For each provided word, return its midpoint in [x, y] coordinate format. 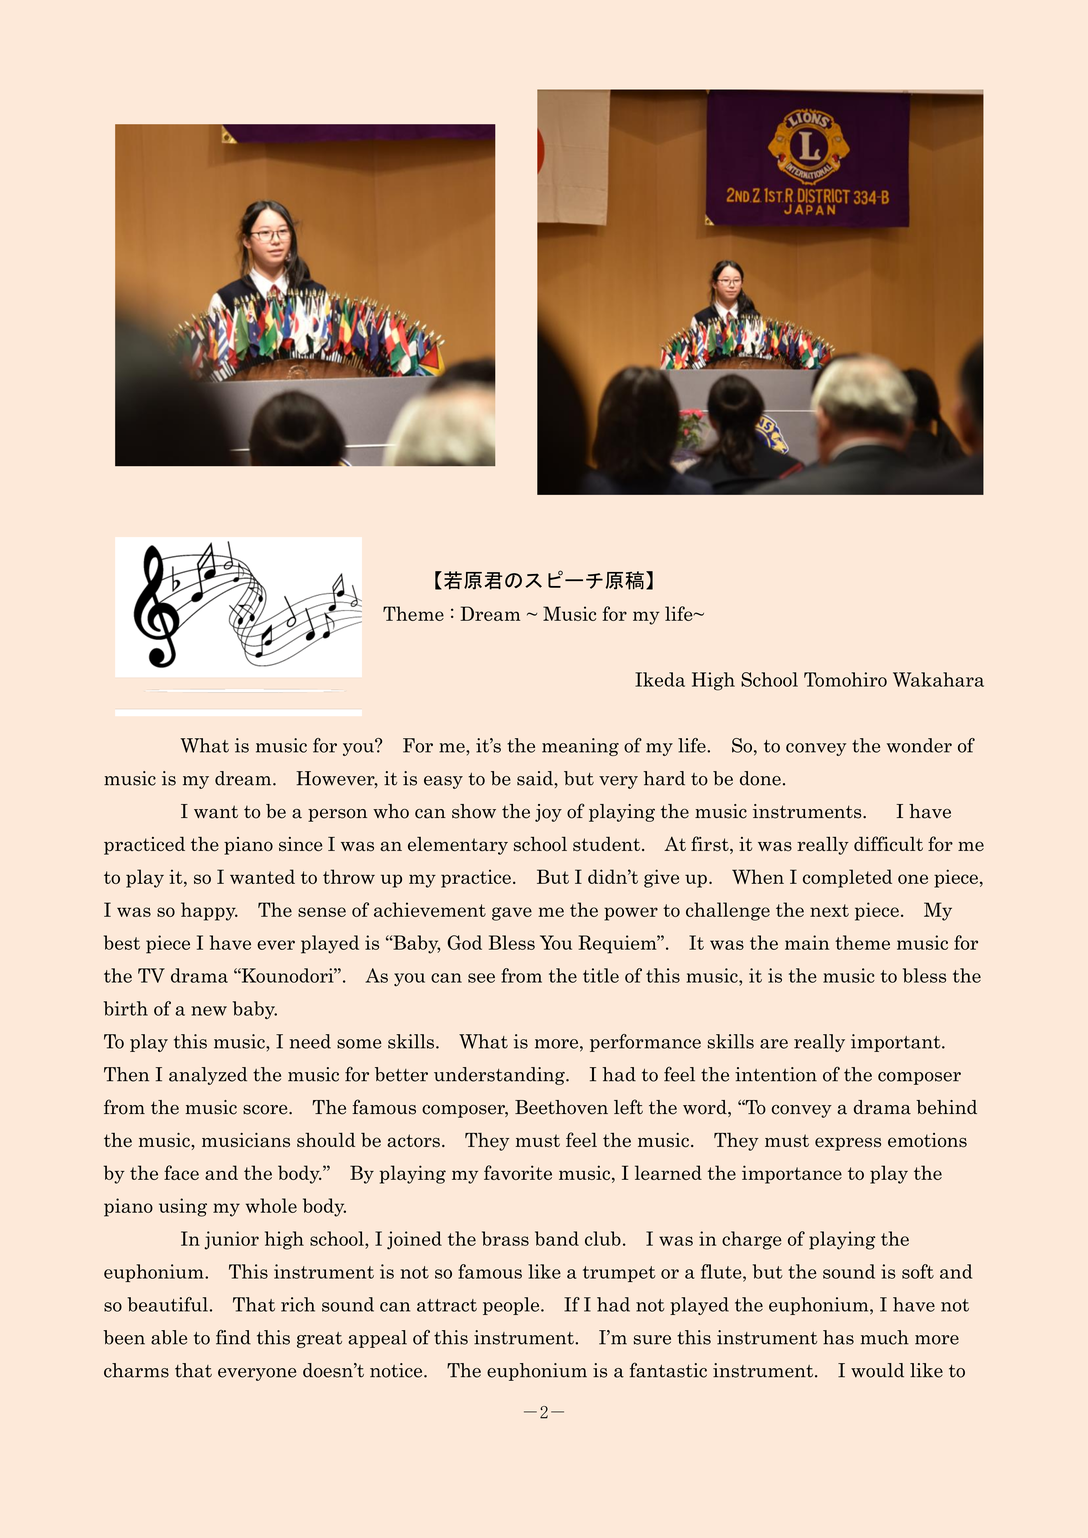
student [606, 844]
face [181, 1172]
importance [792, 1174]
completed [847, 878]
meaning [580, 747]
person [337, 815]
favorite [518, 1172]
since [300, 844]
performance [645, 1043]
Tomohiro [845, 679]
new [209, 1011]
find [233, 1337]
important [897, 1043]
